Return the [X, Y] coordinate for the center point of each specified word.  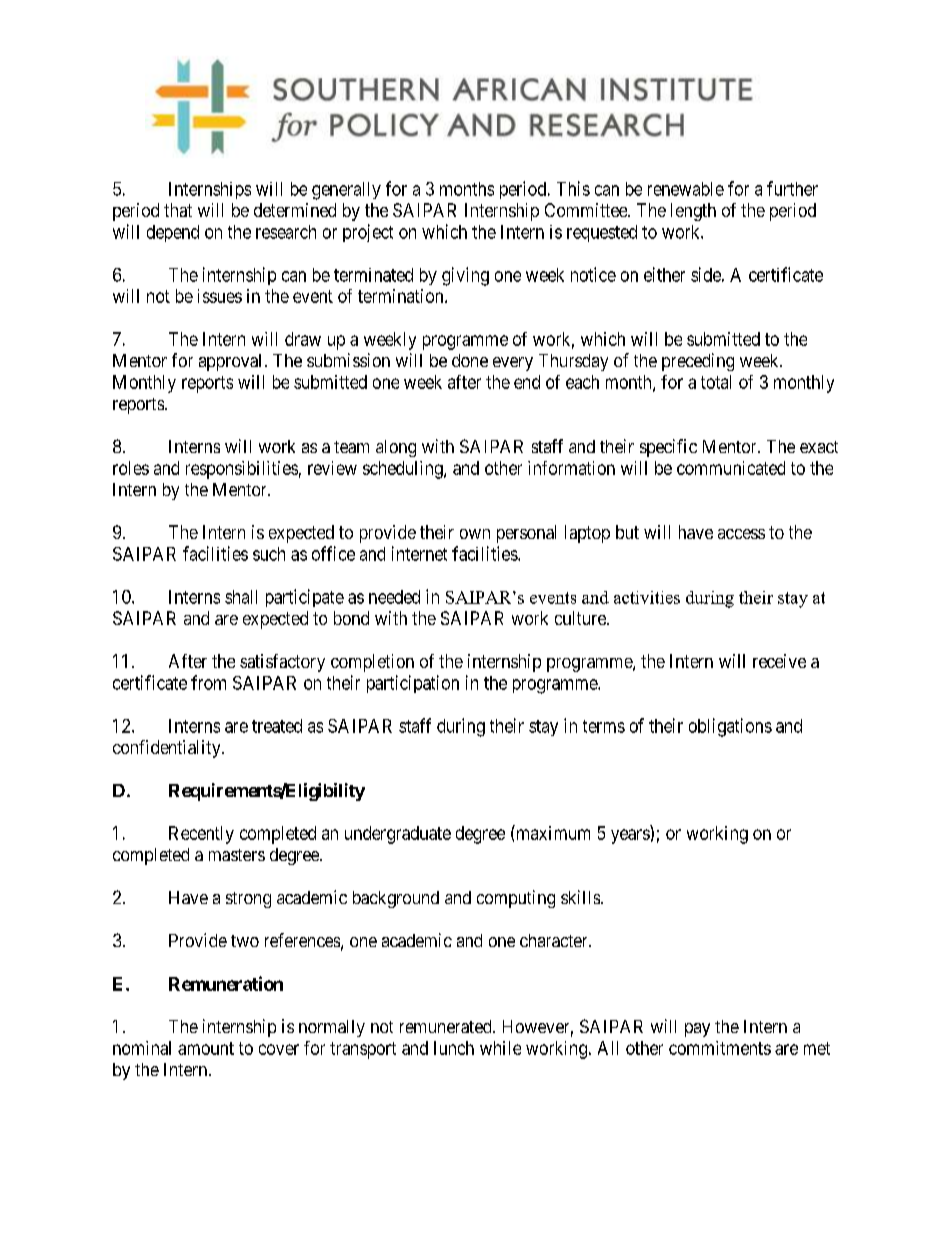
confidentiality [168, 749]
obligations [730, 727]
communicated [731, 468]
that [178, 210]
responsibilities [242, 470]
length [693, 212]
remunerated [447, 1026]
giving [465, 276]
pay [697, 1030]
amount [206, 1048]
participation [413, 684]
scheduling [404, 470]
